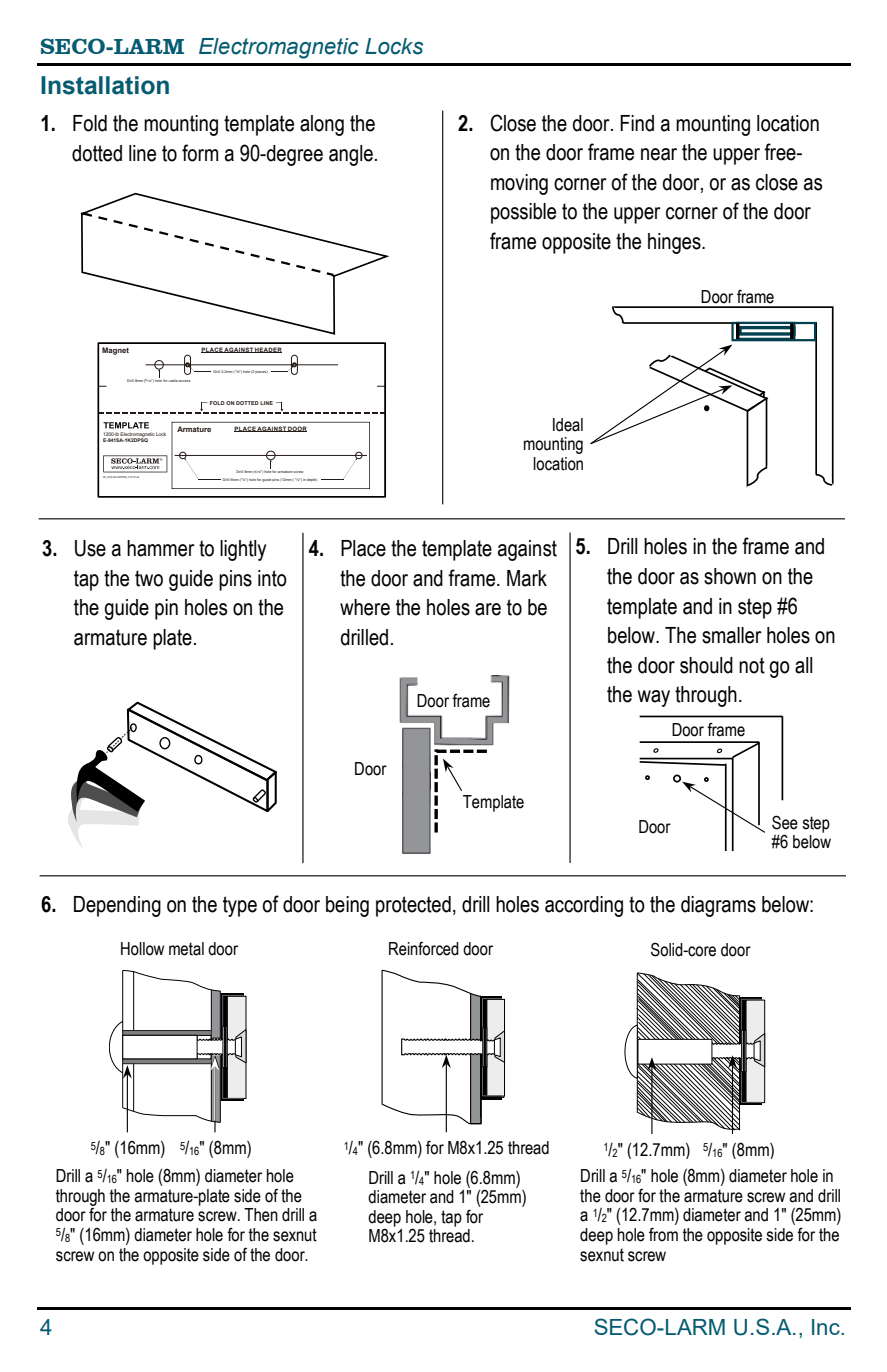  Describe the element at coordinates (827, 1327) in the page. I see `Inc` at that location.
